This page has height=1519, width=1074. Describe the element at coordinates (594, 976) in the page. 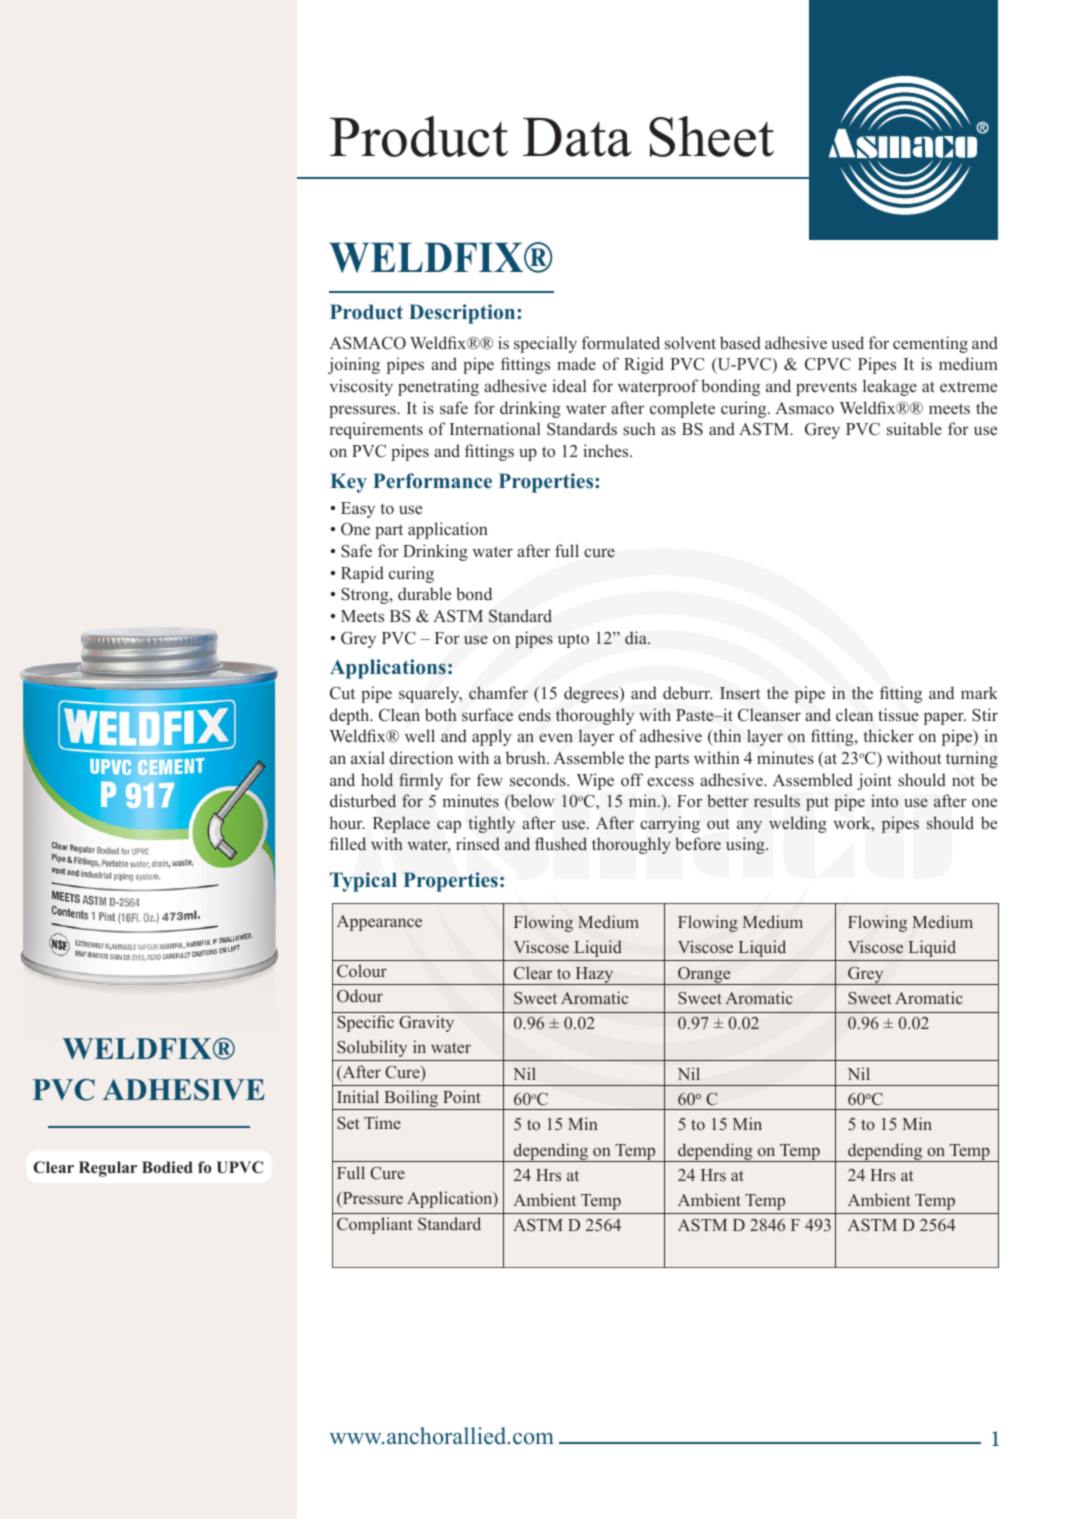

I see `Hazy` at that location.
